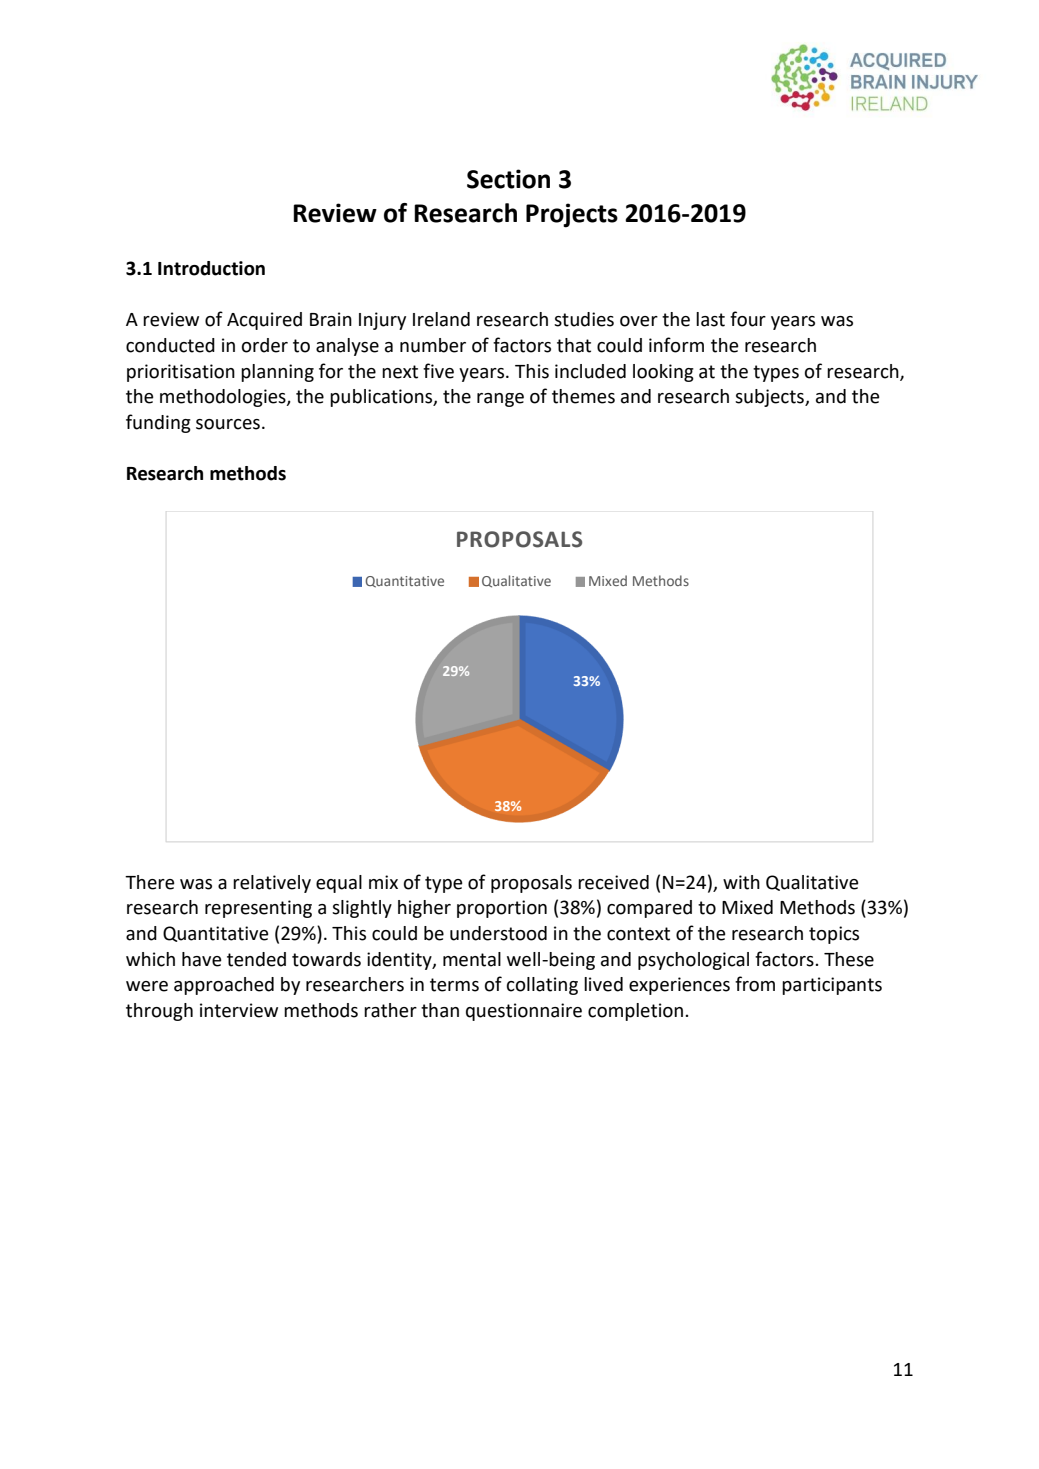  I want to click on terms, so click(454, 985).
